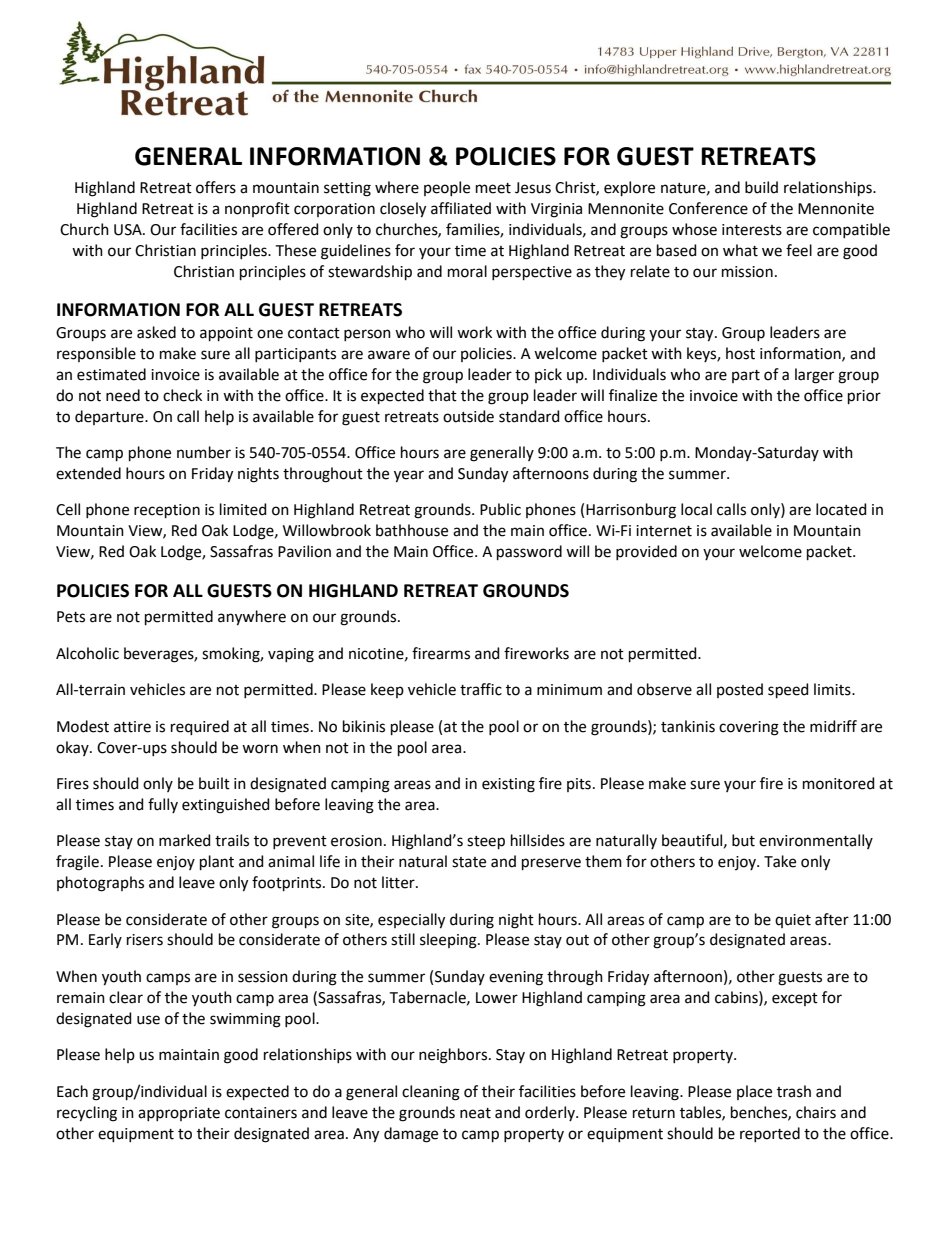 The image size is (952, 1233). What do you see at coordinates (481, 689) in the image?
I see `traffic` at bounding box center [481, 689].
